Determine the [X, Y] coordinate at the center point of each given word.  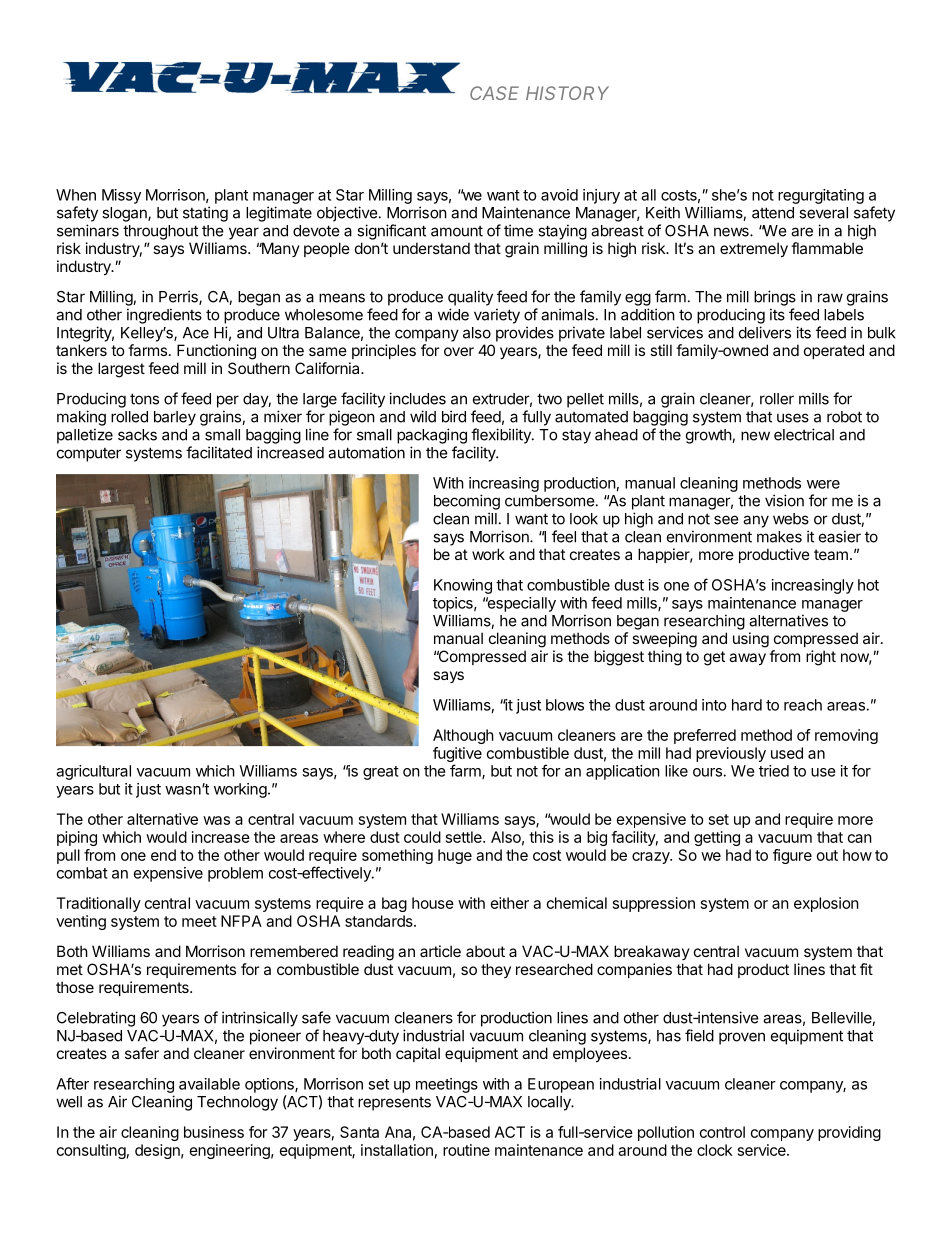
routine [466, 1150]
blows [565, 705]
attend [773, 213]
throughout [160, 232]
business [214, 1132]
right [821, 658]
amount [457, 231]
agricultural [93, 772]
